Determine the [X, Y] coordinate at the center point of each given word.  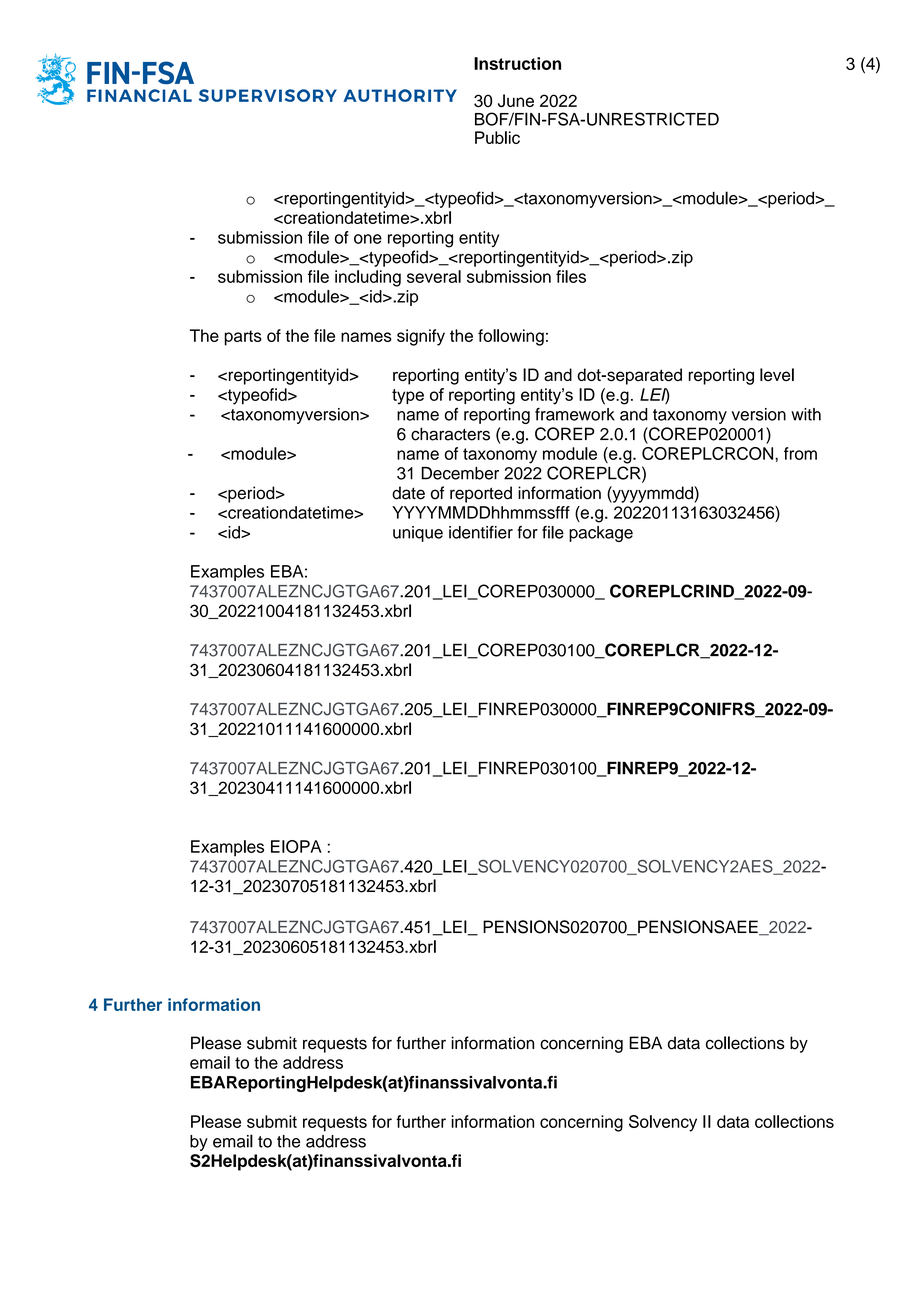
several [434, 276]
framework [575, 414]
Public [497, 137]
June [516, 100]
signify [421, 337]
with [806, 414]
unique [418, 534]
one [368, 239]
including [368, 278]
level [777, 375]
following [511, 337]
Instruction [517, 63]
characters [450, 434]
